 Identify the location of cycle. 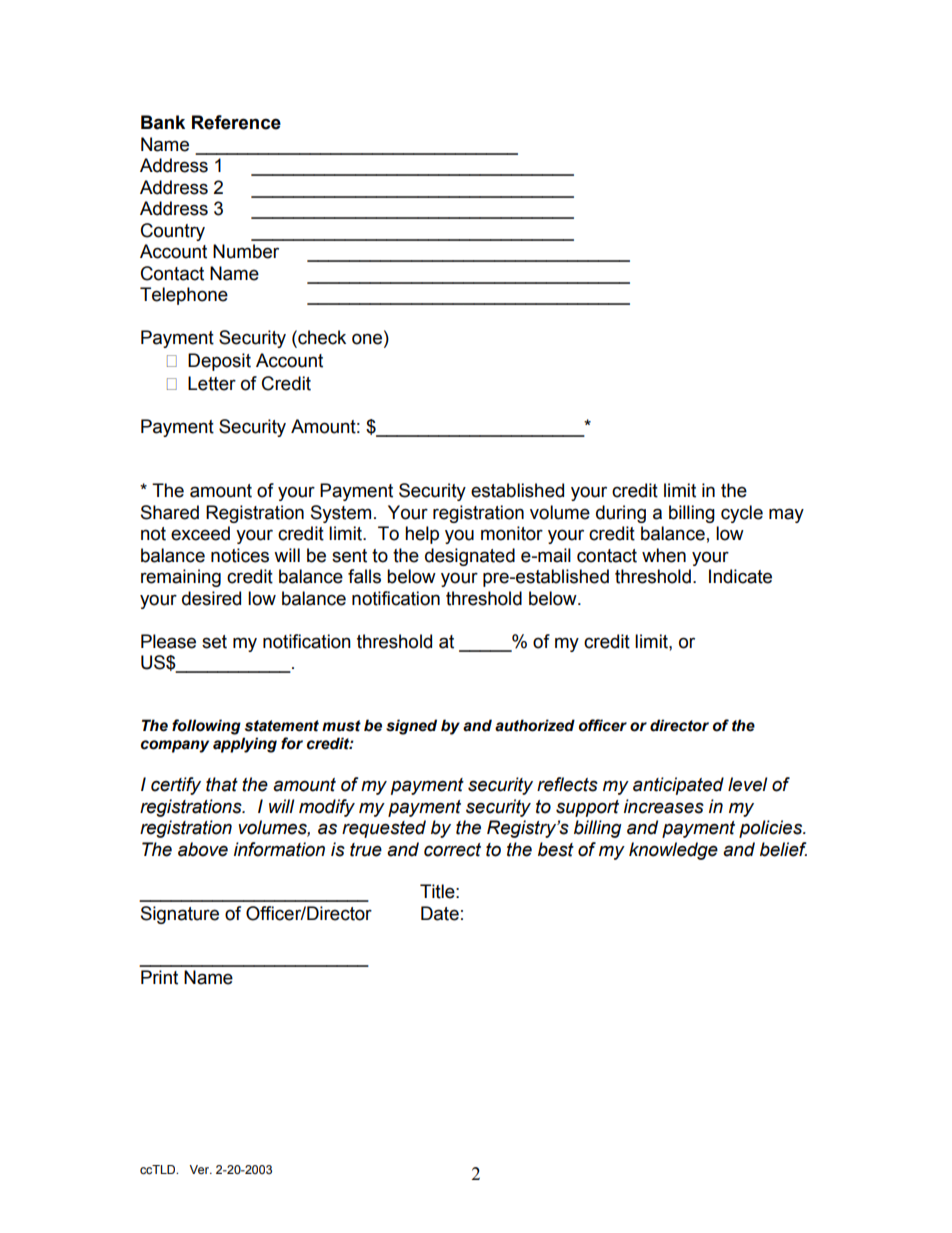
(742, 514).
